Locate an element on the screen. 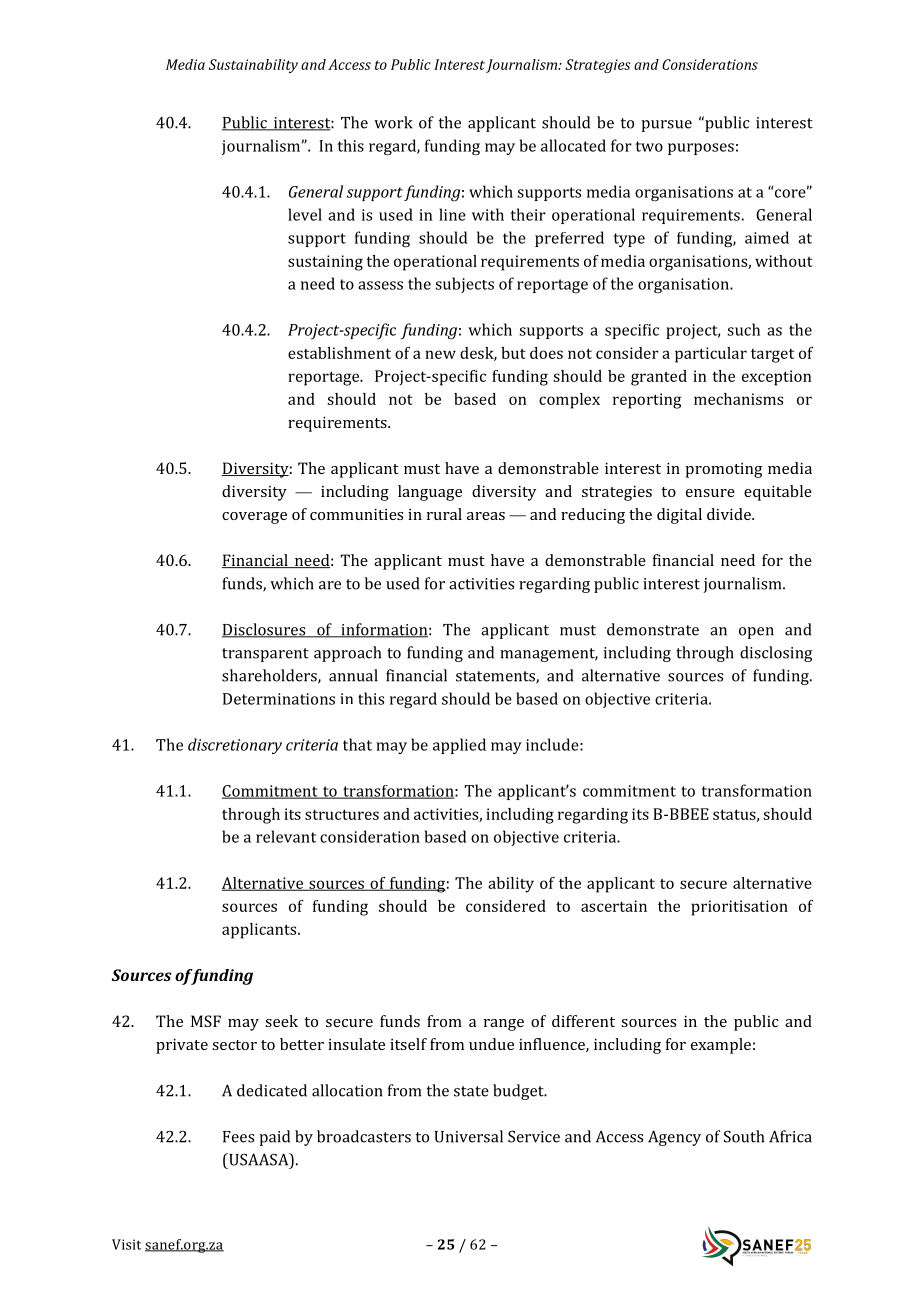  line is located at coordinates (452, 214).
